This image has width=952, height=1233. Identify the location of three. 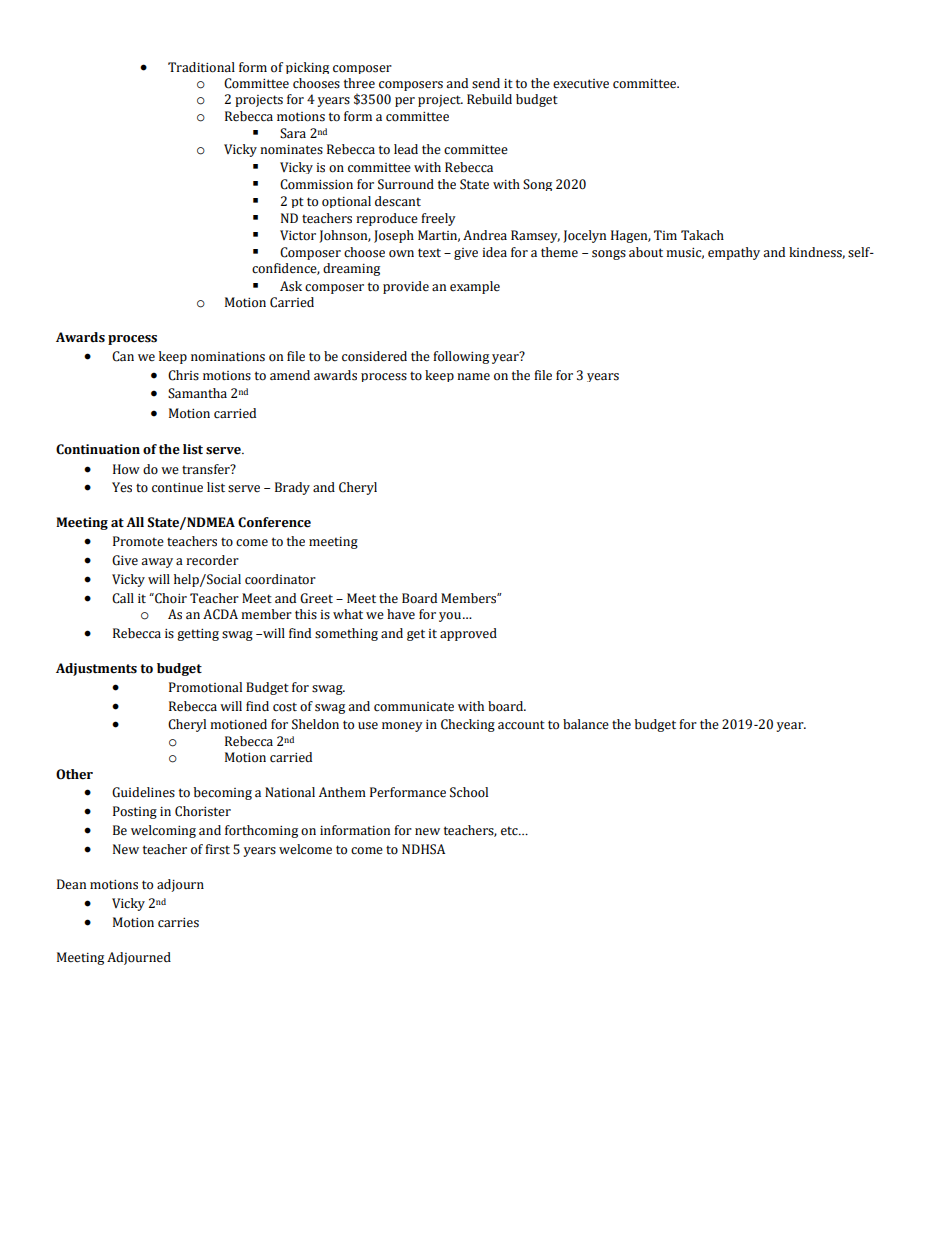
(359, 83).
